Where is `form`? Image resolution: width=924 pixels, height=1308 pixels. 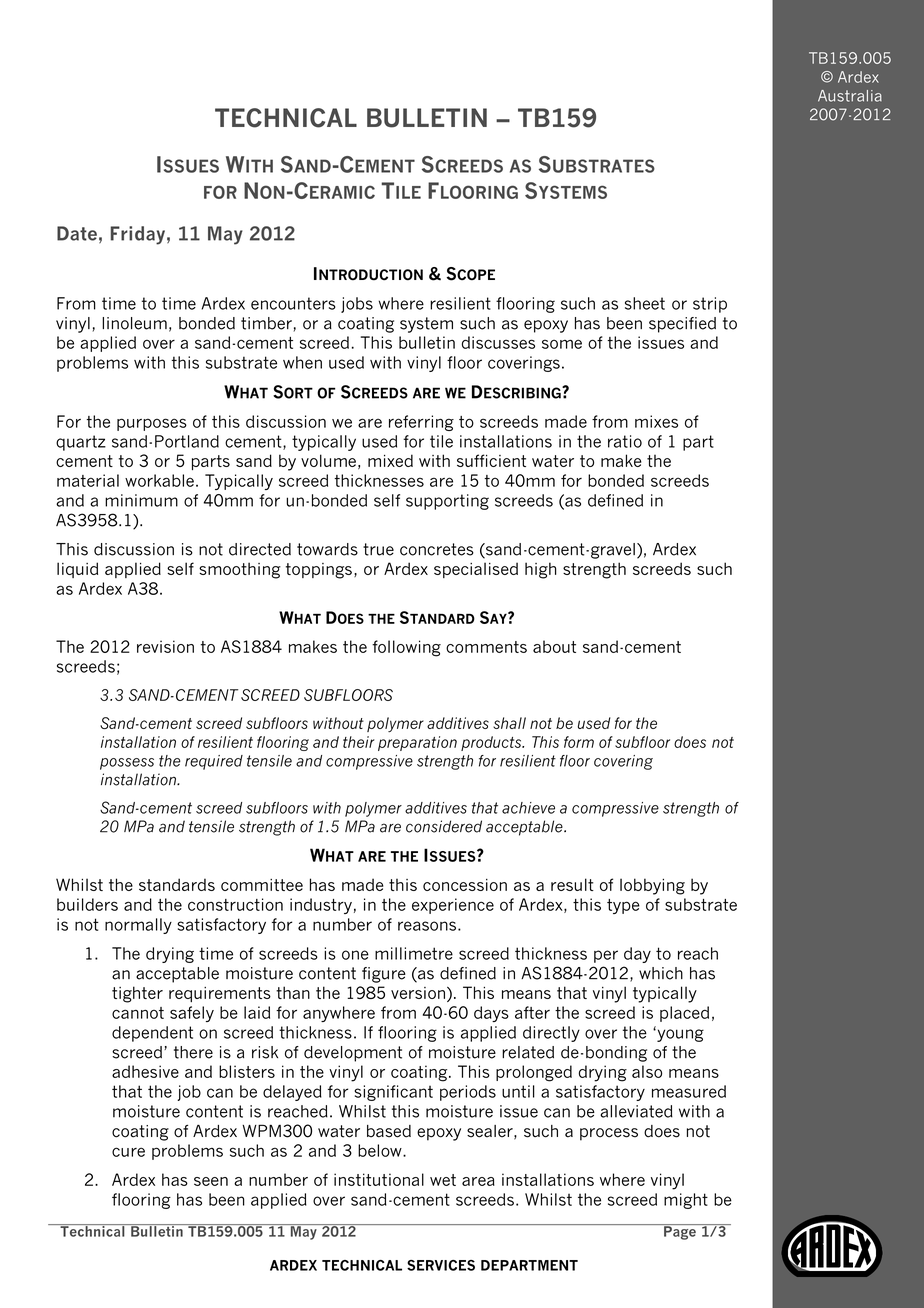 form is located at coordinates (579, 742).
